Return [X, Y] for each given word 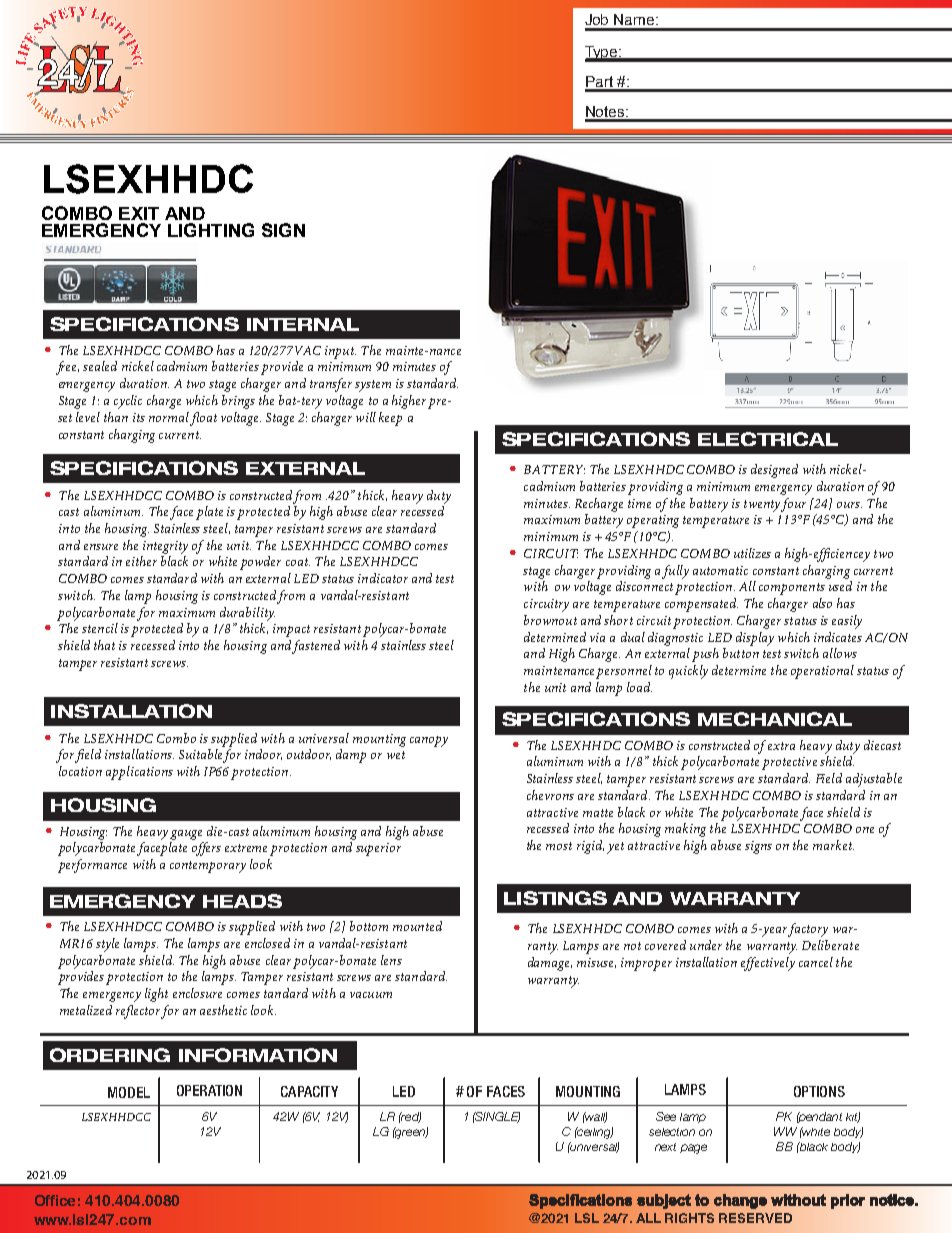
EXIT [139, 213]
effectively [768, 964]
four [793, 505]
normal [169, 417]
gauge [186, 835]
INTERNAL [303, 324]
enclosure [197, 993]
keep [390, 419]
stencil [100, 628]
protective [789, 763]
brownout [550, 620]
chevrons [550, 795]
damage [550, 964]
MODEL [129, 1092]
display [755, 639]
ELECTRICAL [768, 439]
